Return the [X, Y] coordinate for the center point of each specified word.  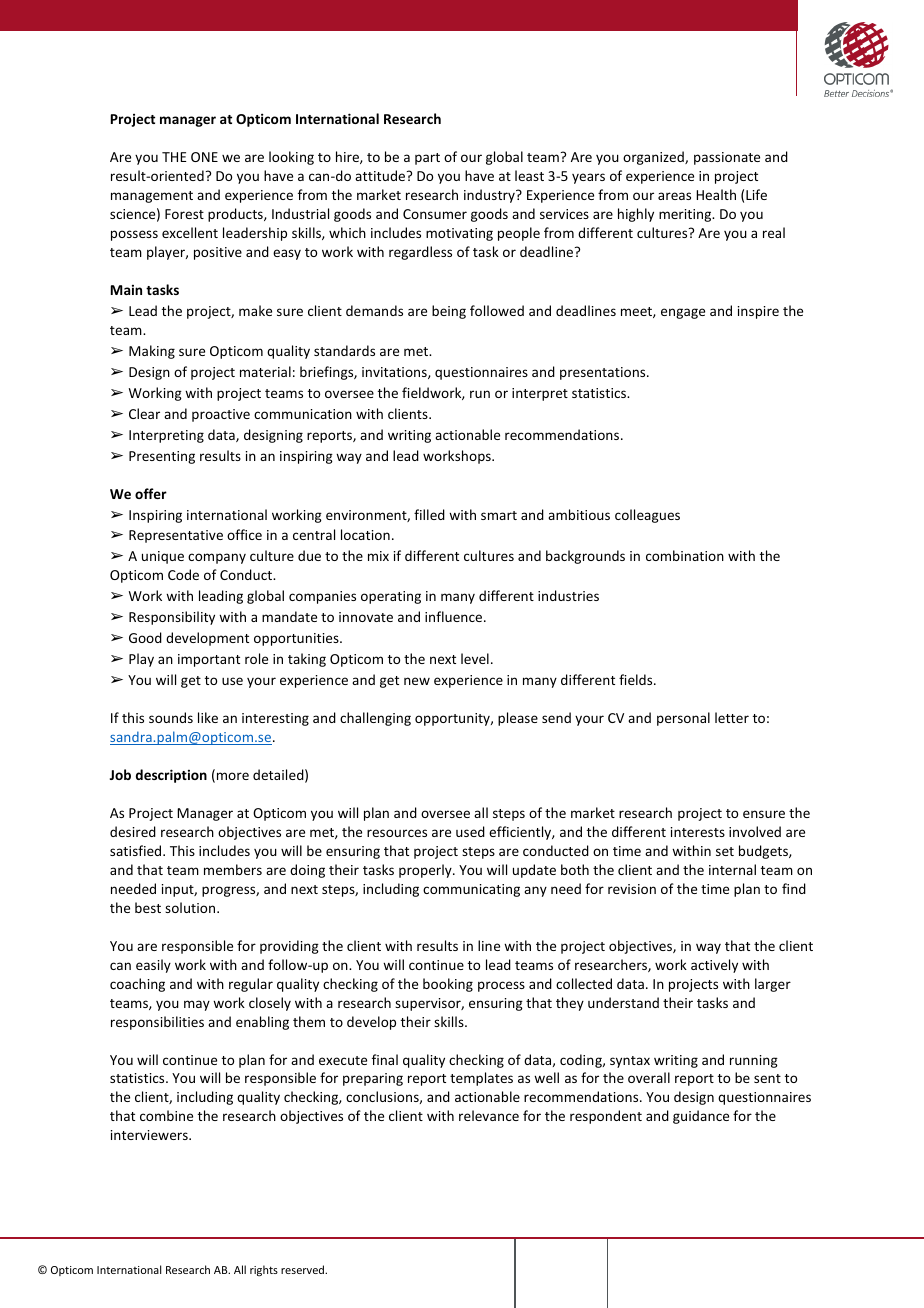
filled [429, 514]
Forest [184, 214]
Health [716, 194]
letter [732, 717]
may [197, 1005]
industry [490, 196]
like [208, 717]
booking [448, 985]
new [417, 681]
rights [264, 1271]
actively [714, 966]
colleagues [647, 516]
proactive [221, 415]
